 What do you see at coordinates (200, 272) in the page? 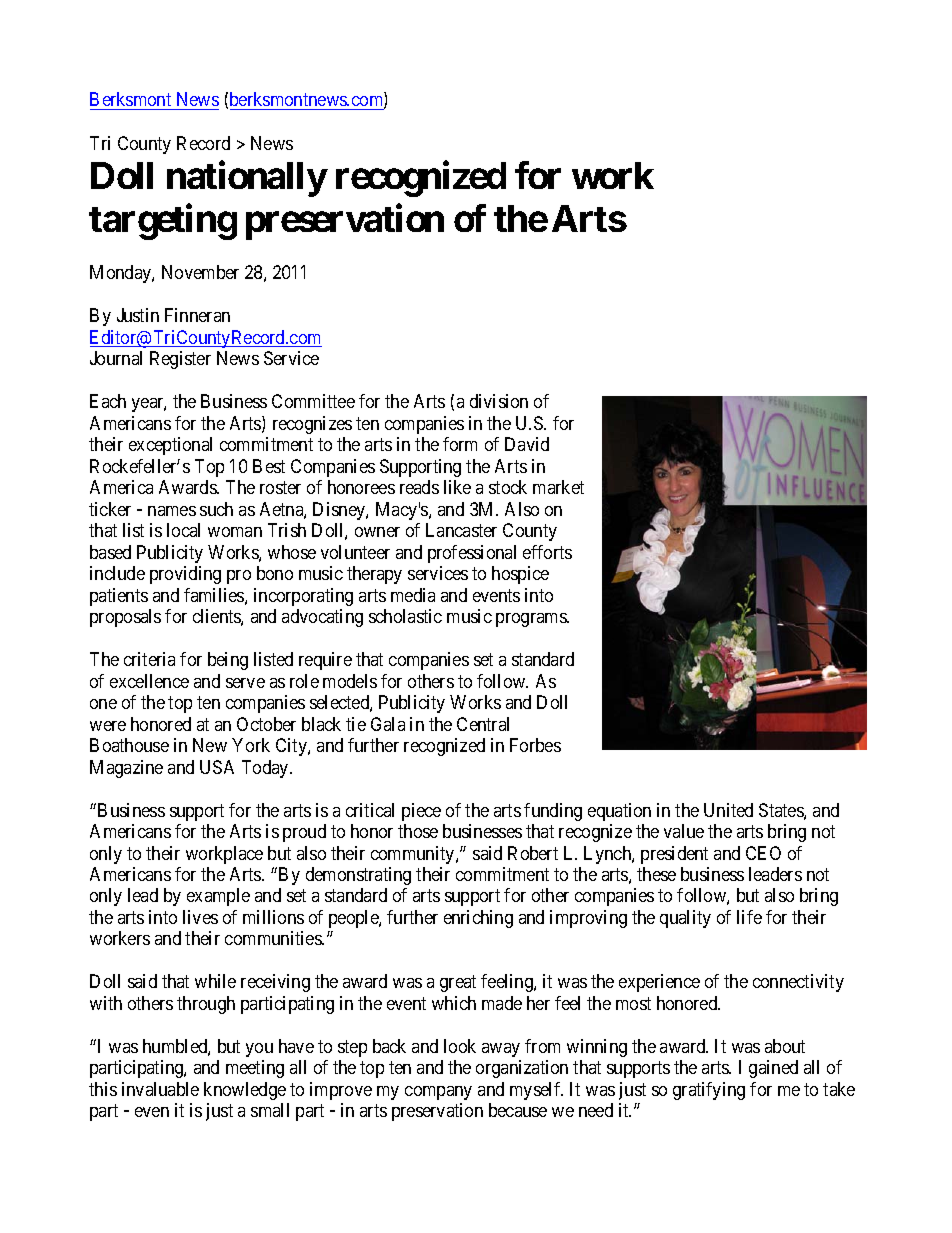
I see `November` at bounding box center [200, 272].
